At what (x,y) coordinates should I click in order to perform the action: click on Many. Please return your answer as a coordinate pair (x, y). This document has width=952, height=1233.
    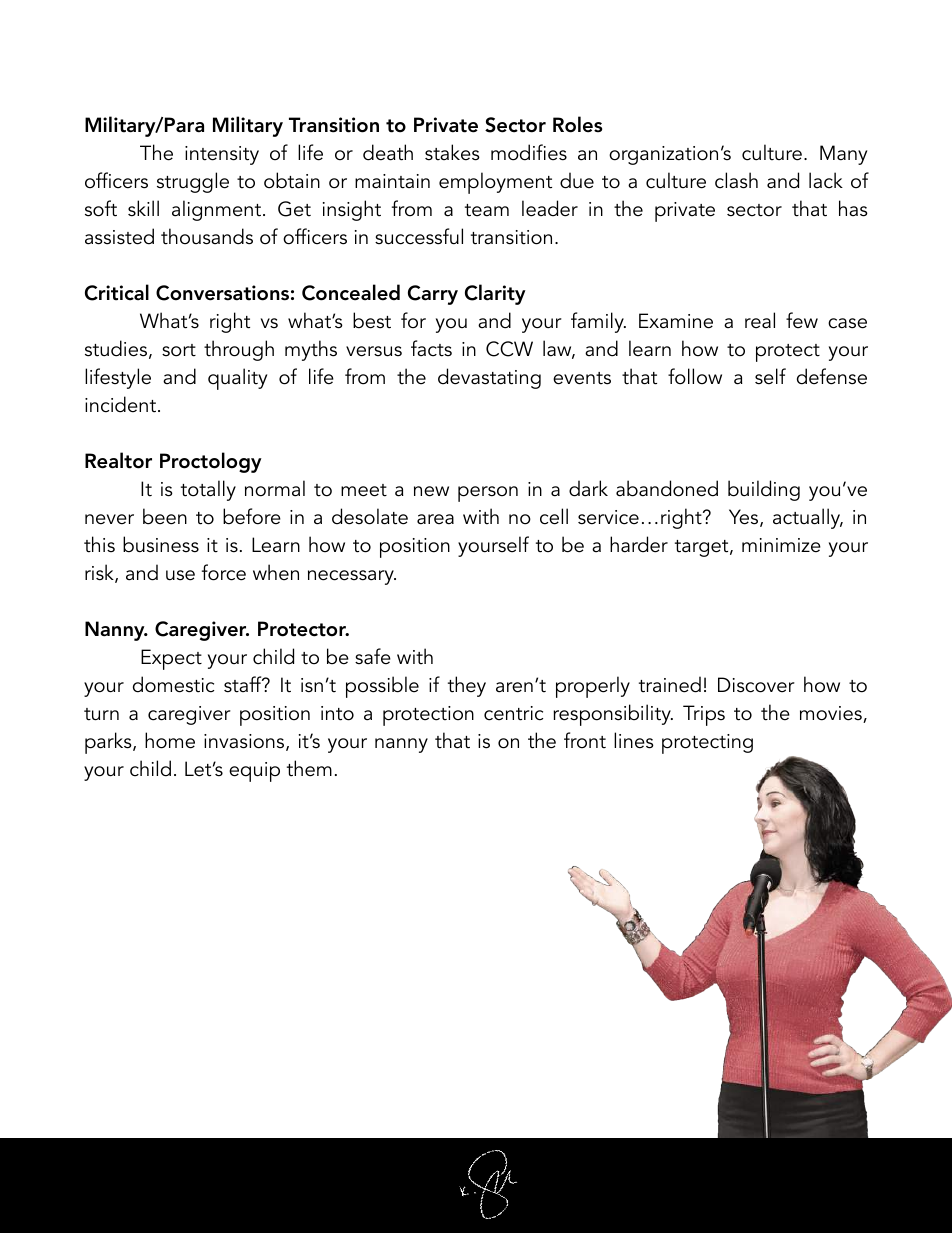
    Looking at the image, I should click on (843, 155).
